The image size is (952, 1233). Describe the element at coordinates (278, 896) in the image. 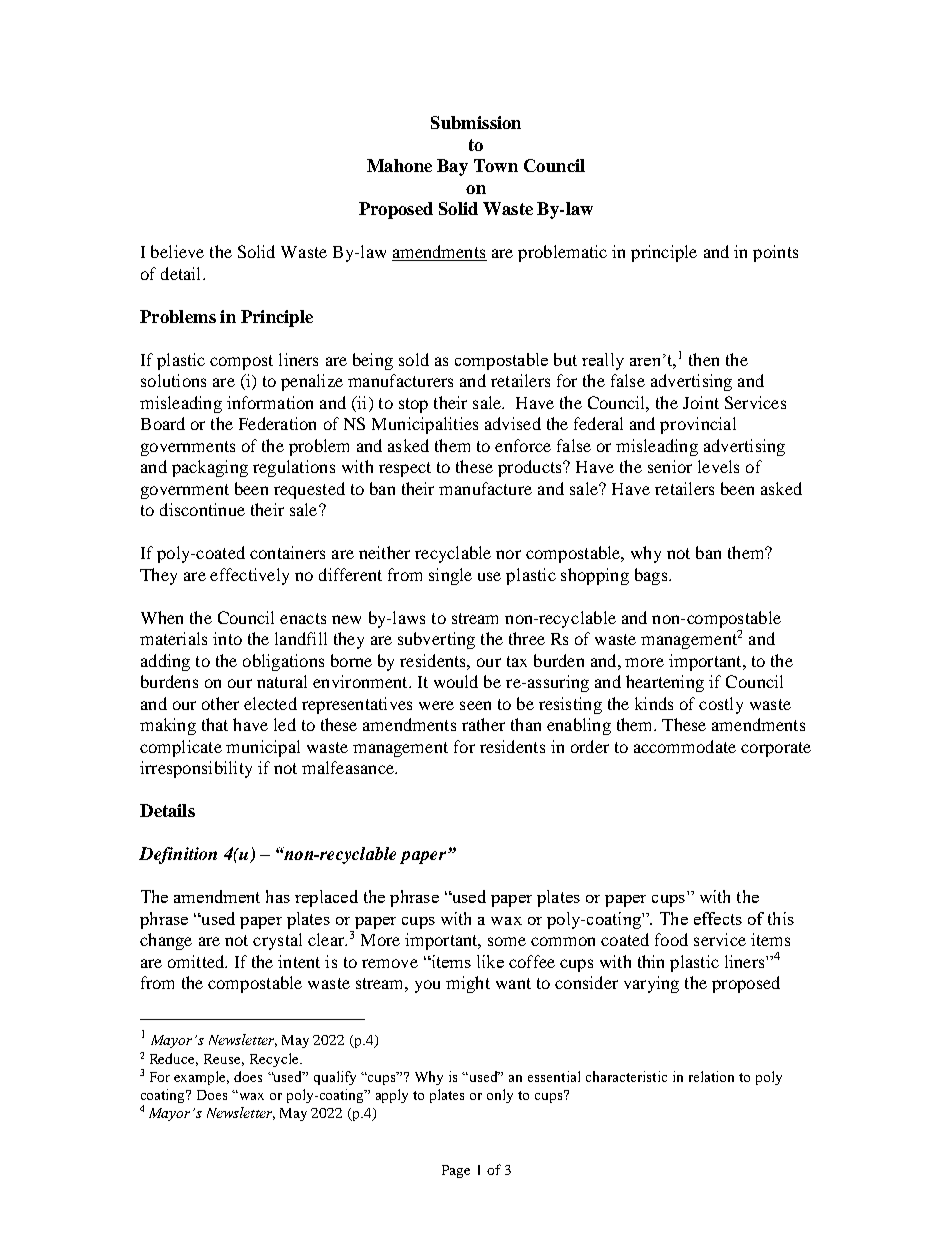

I see `has` at that location.
